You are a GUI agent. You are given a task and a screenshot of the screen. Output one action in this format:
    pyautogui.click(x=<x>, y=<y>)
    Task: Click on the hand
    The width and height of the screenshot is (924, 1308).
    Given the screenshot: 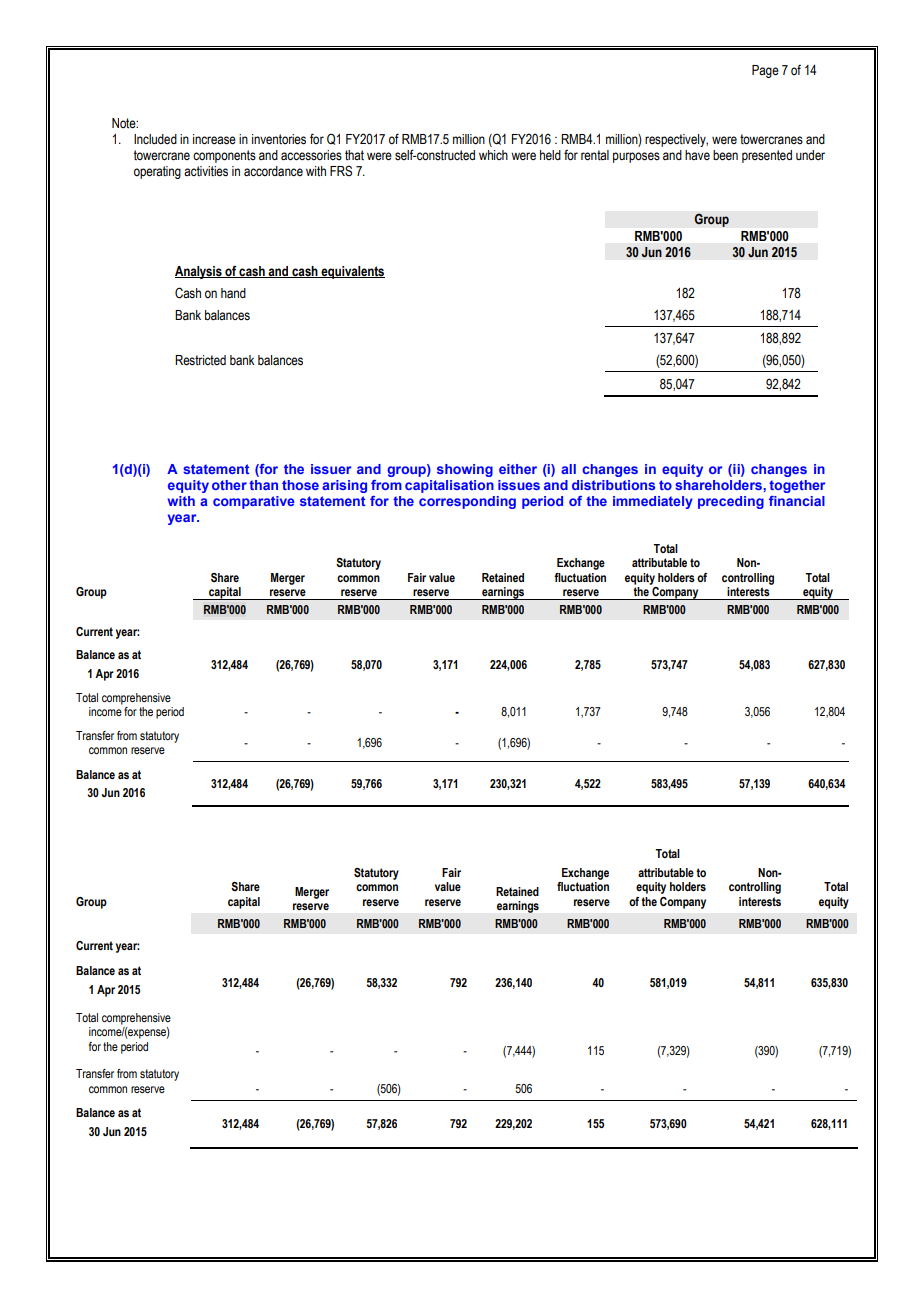 What is the action you would take?
    pyautogui.click(x=233, y=293)
